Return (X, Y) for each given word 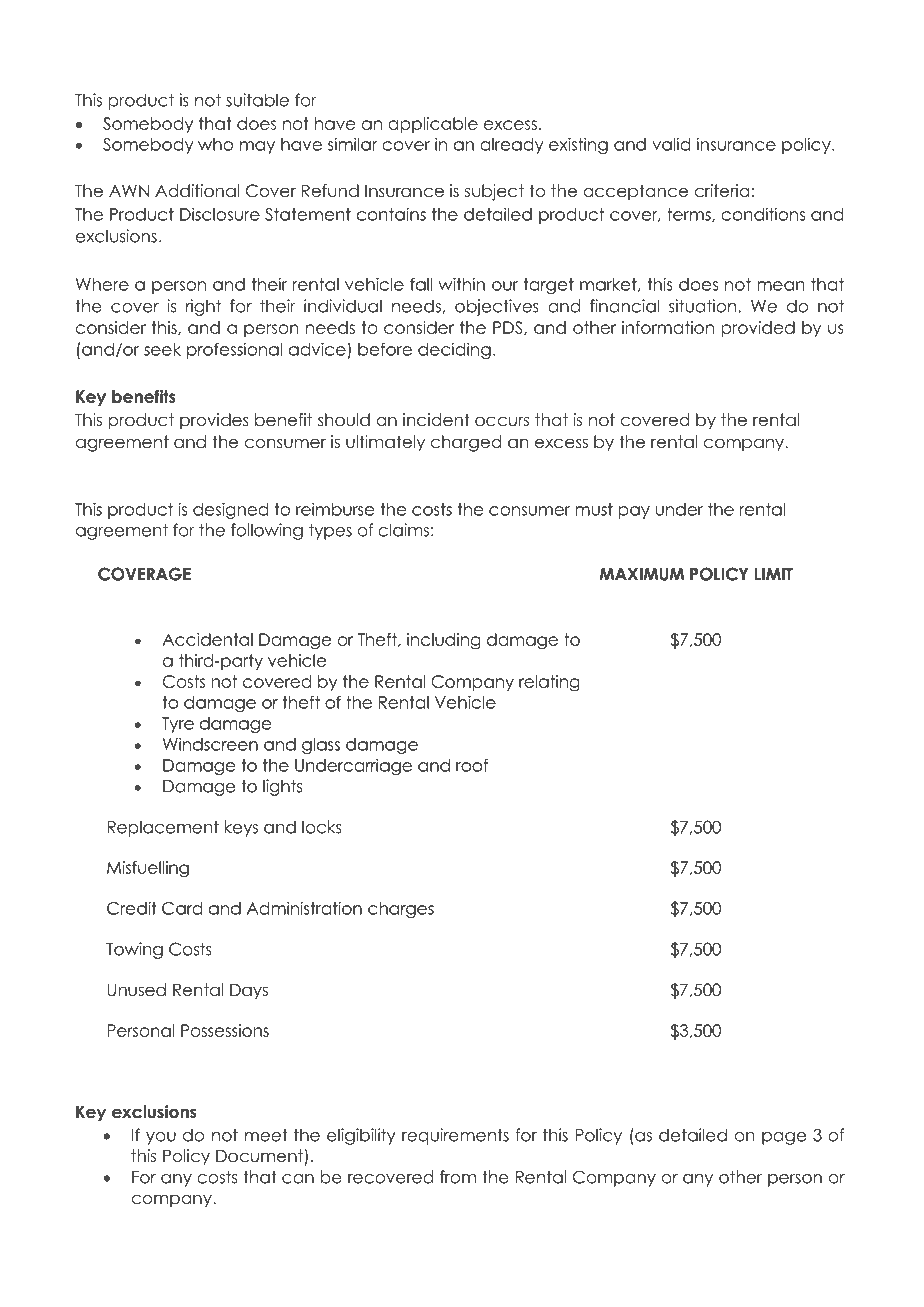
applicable (433, 125)
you (161, 1138)
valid (671, 144)
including (444, 641)
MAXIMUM (642, 574)
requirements (455, 1136)
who (215, 144)
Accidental (207, 639)
